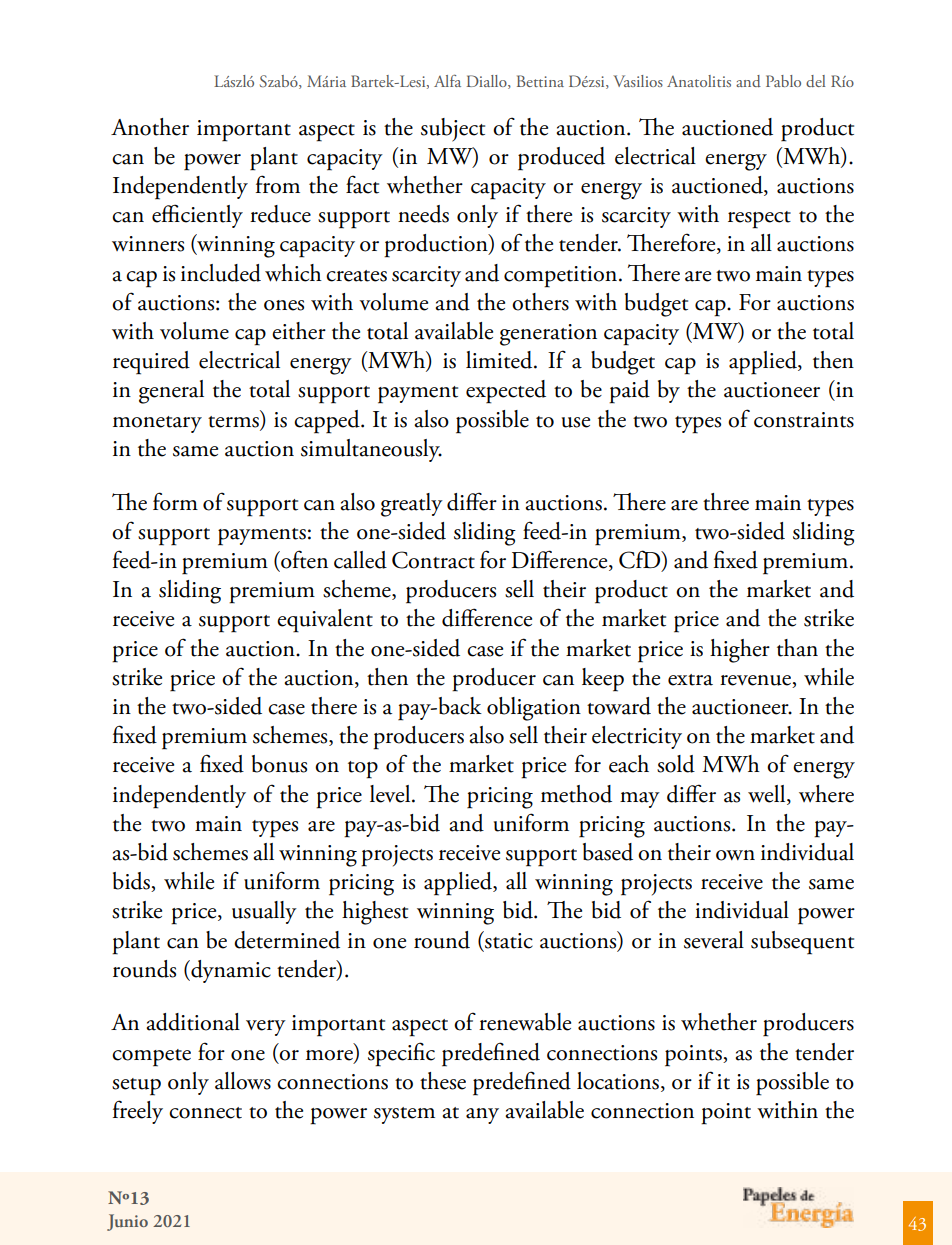 This page has height=1245, width=952. Describe the element at coordinates (508, 940) in the page. I see `static` at that location.
